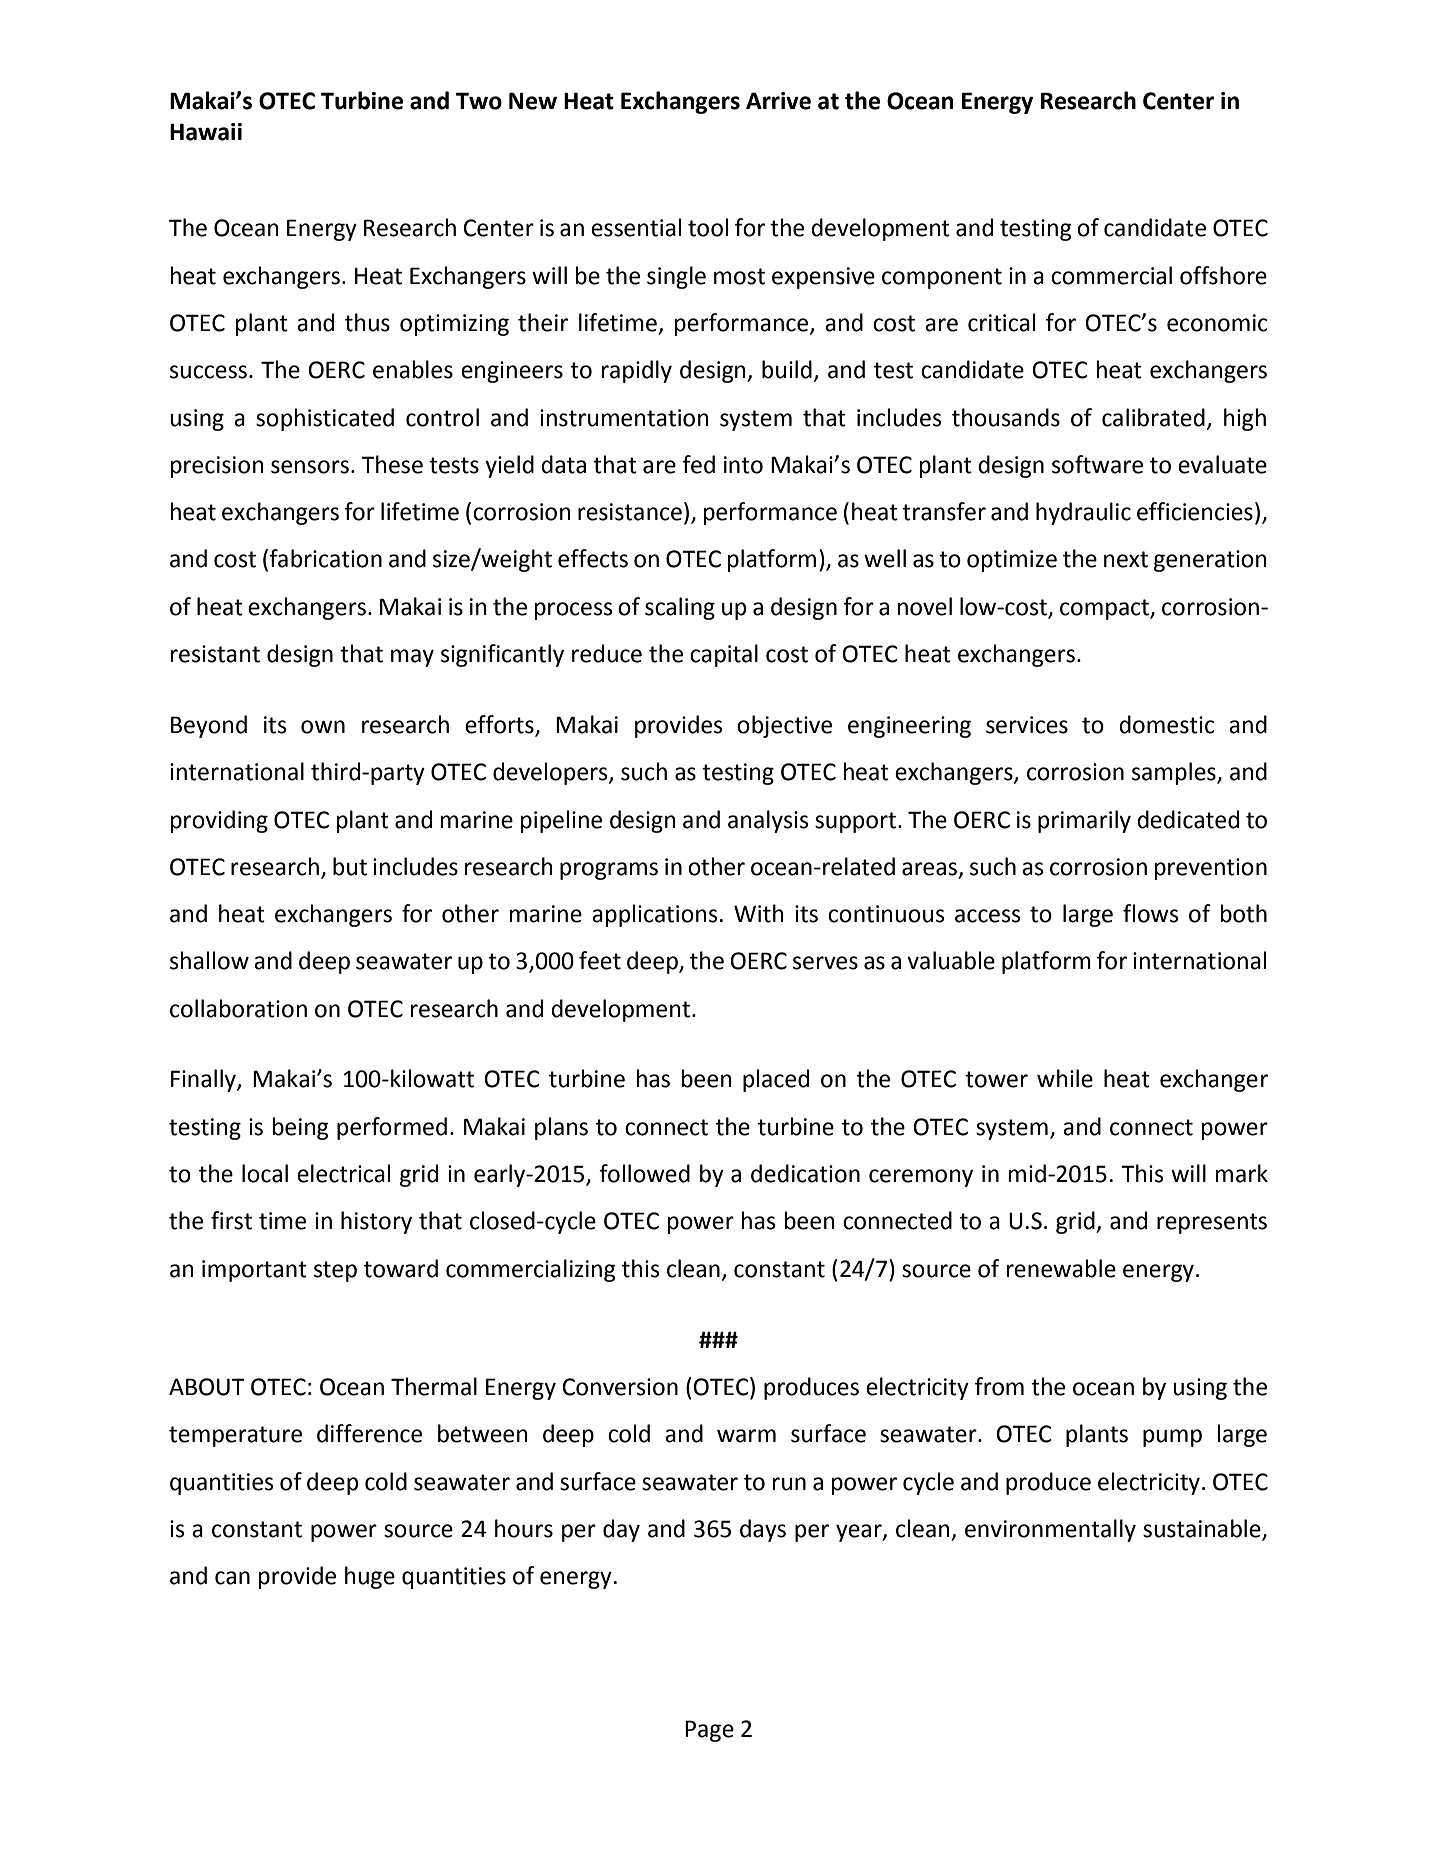 The height and width of the screenshot is (1860, 1437). I want to click on Arrive, so click(778, 101).
